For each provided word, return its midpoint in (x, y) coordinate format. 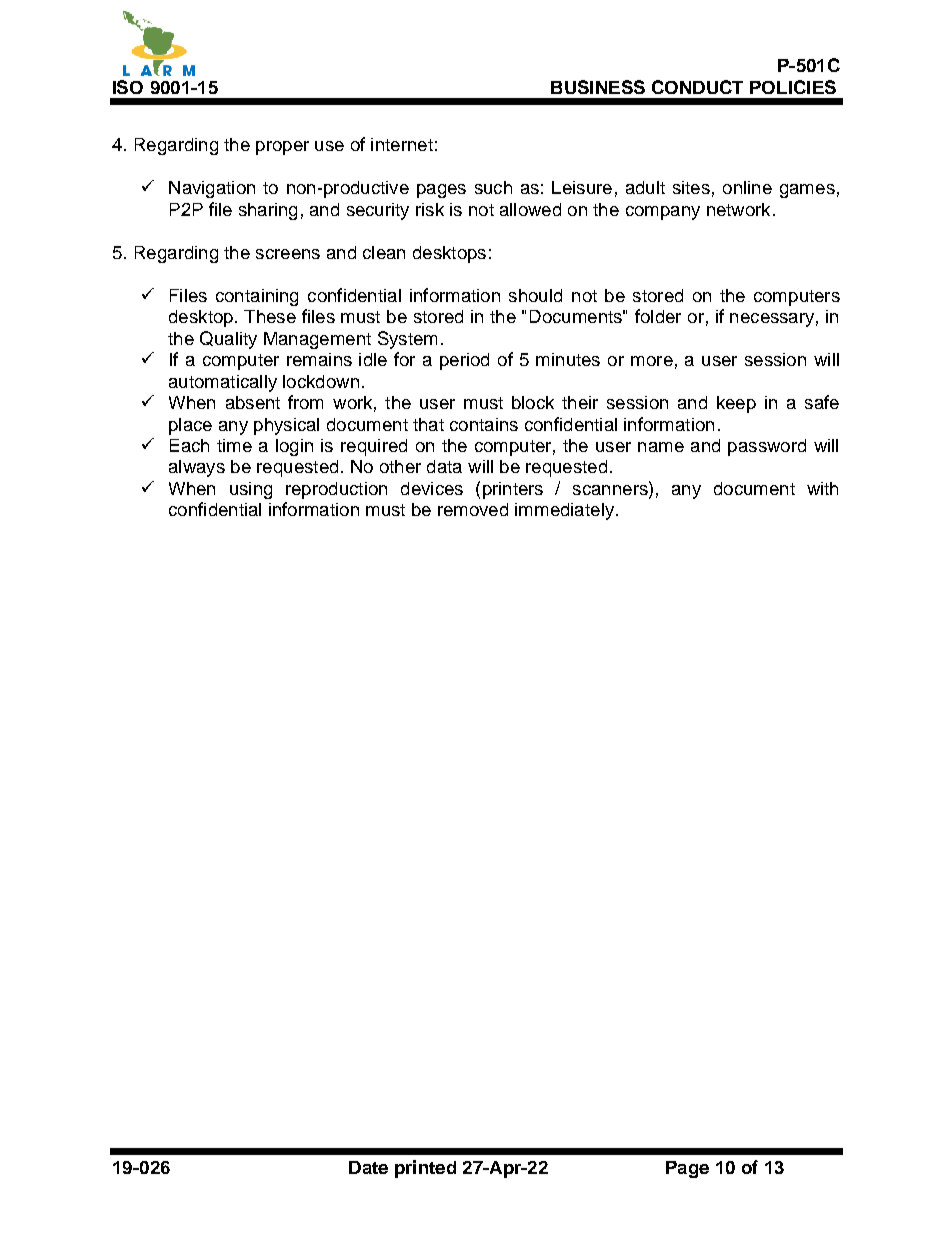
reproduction (336, 490)
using (251, 490)
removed (473, 509)
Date (368, 1167)
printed (425, 1169)
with (822, 488)
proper (282, 148)
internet (402, 144)
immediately (564, 511)
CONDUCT (697, 87)
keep (736, 404)
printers (513, 490)
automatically (223, 383)
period (464, 361)
